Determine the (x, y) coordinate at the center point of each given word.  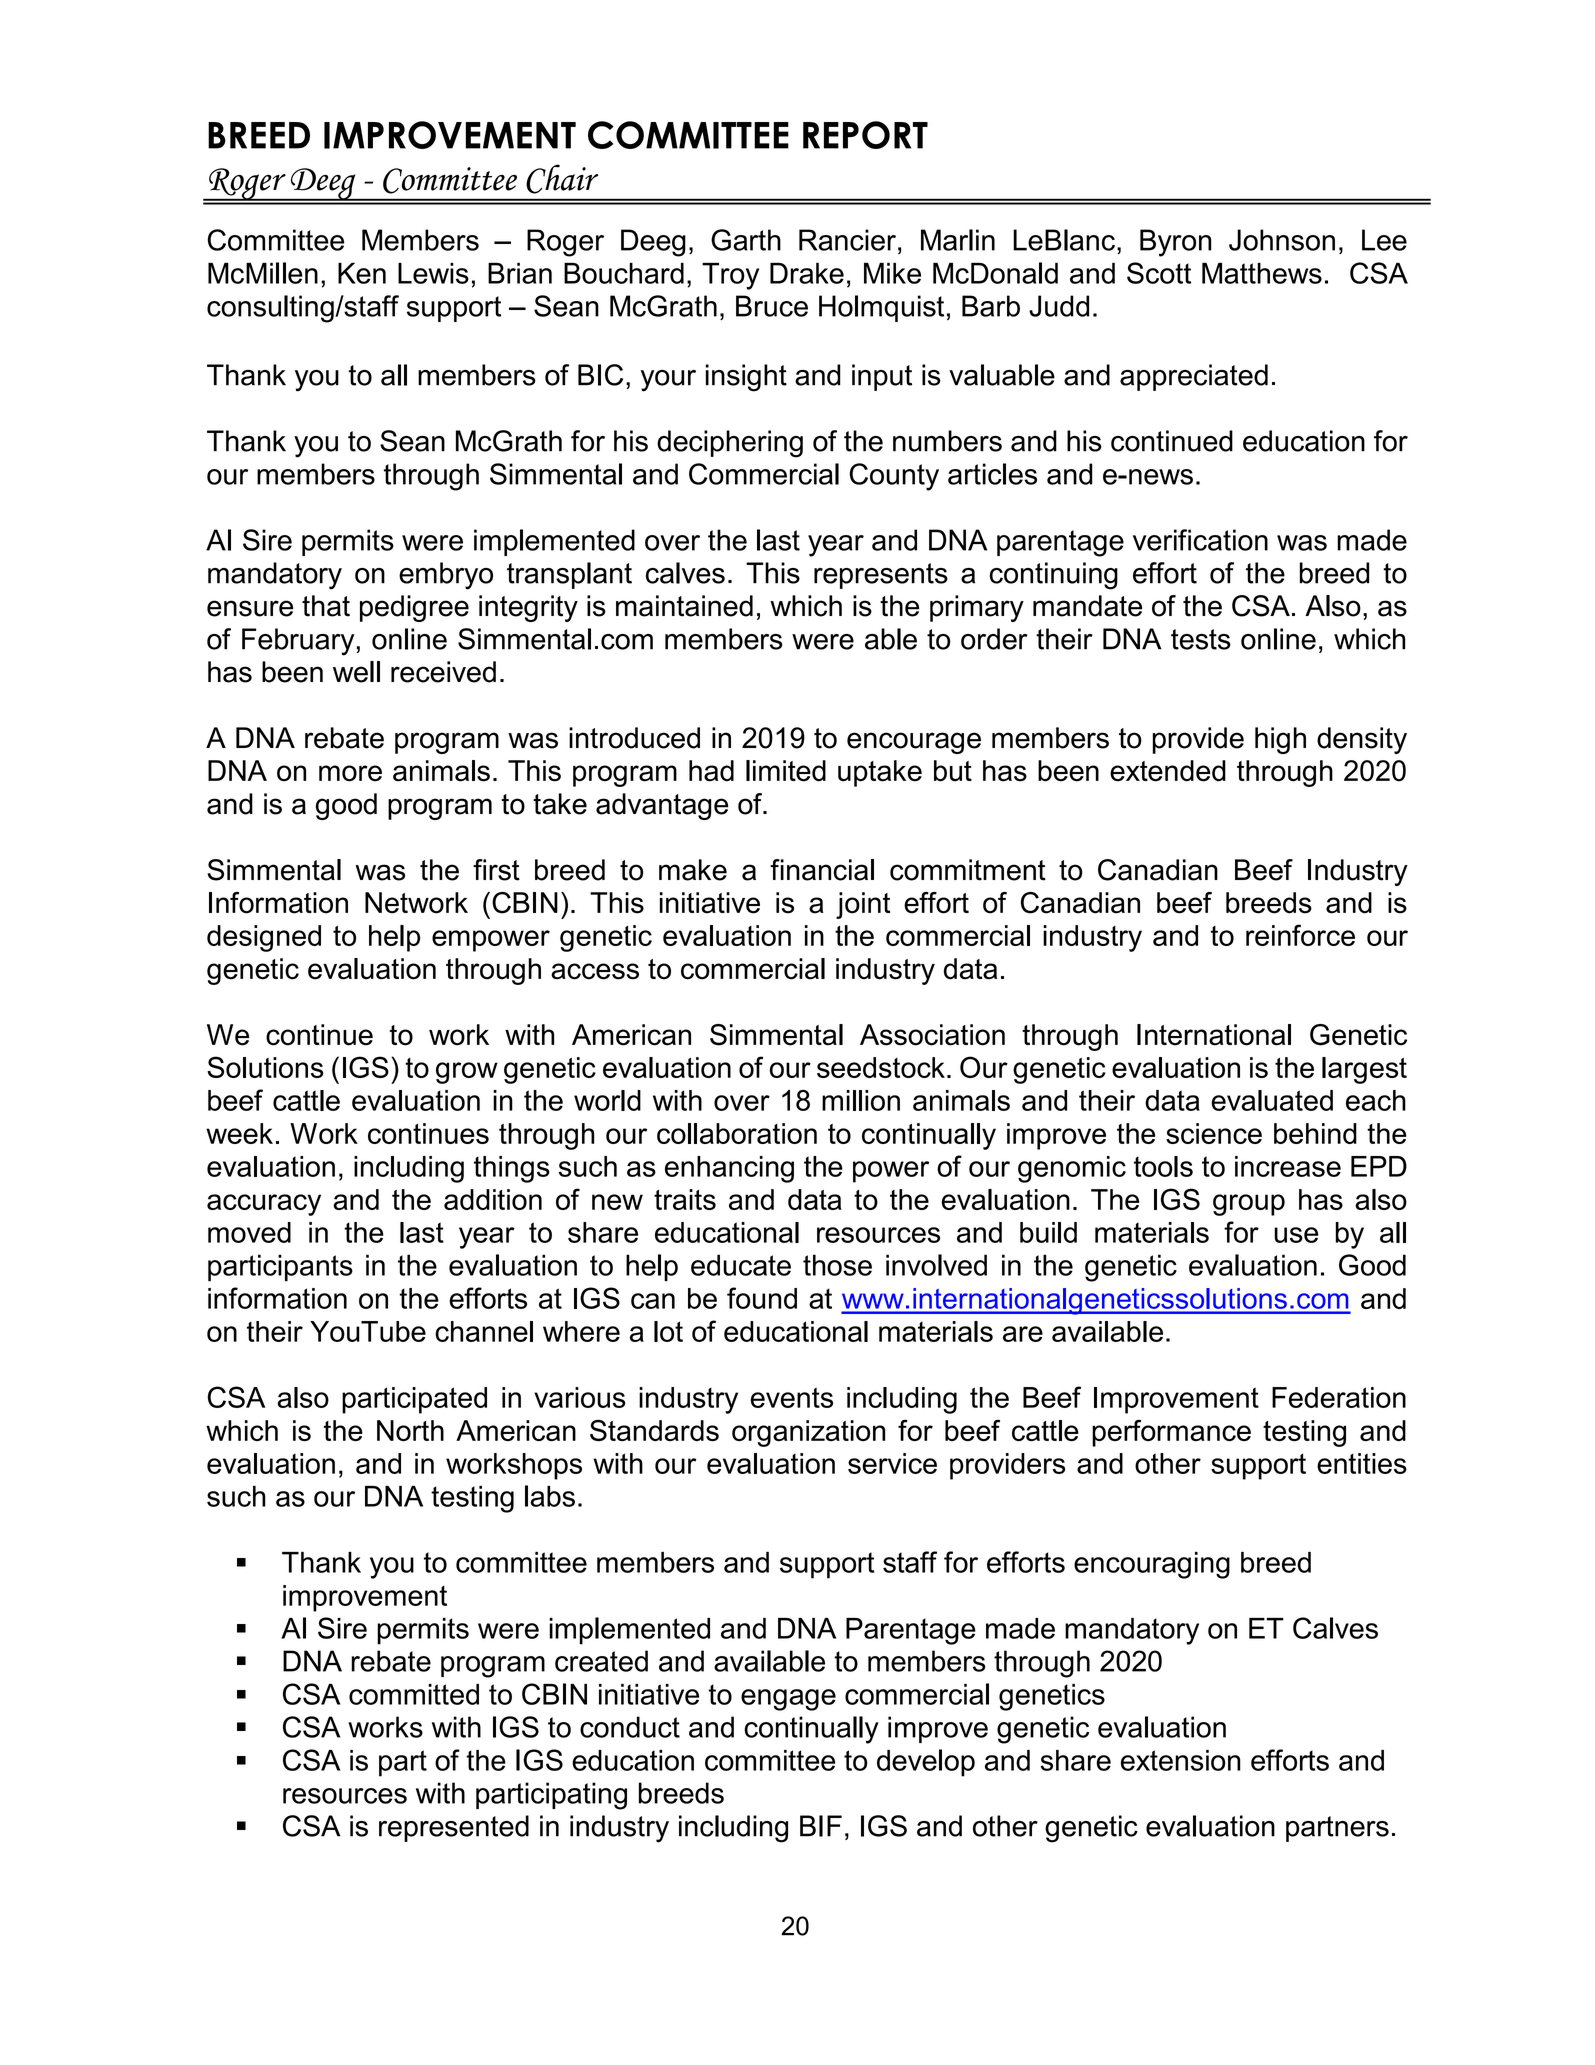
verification (1200, 540)
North (410, 1430)
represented (454, 1828)
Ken (362, 273)
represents (881, 576)
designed (264, 938)
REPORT (865, 135)
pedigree (414, 608)
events (792, 1397)
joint (863, 905)
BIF (821, 1826)
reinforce (1300, 935)
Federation (1339, 1397)
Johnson (1282, 240)
